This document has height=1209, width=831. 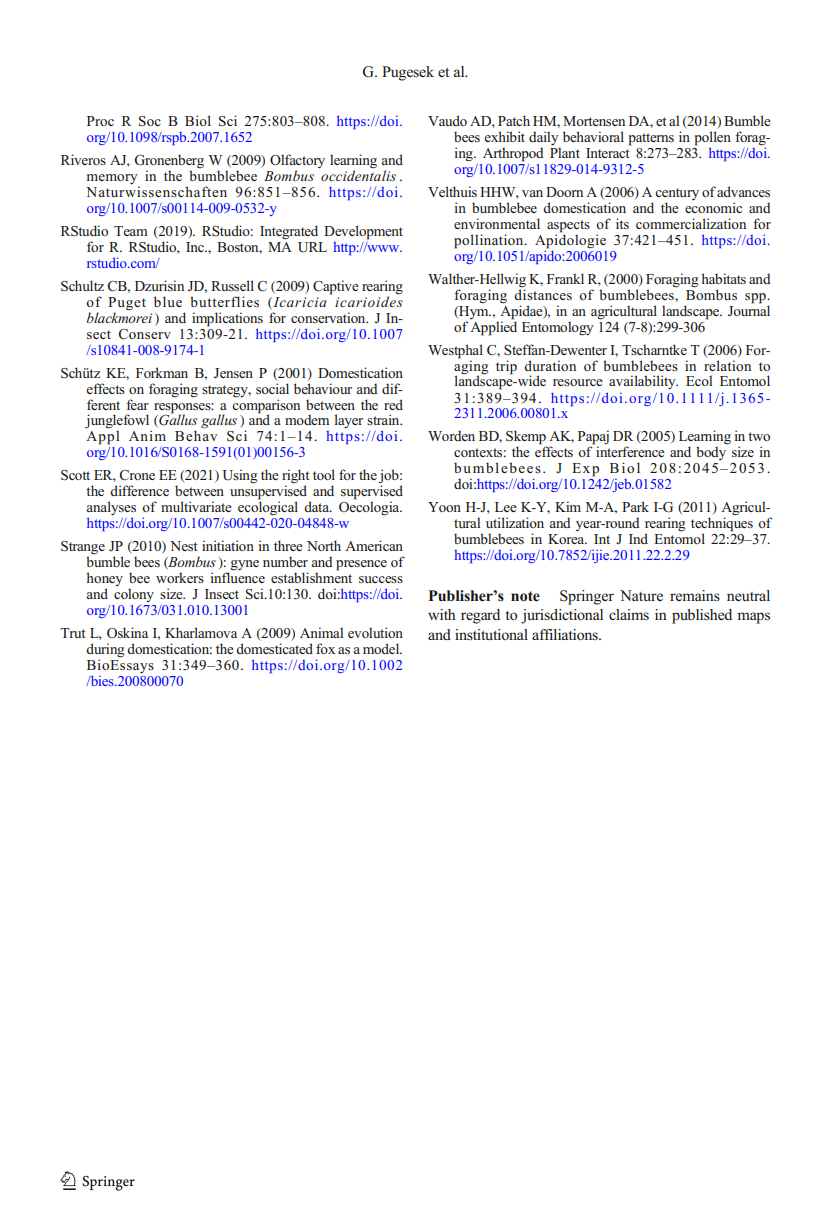 What do you see at coordinates (196, 506) in the document?
I see `multivariate` at bounding box center [196, 506].
